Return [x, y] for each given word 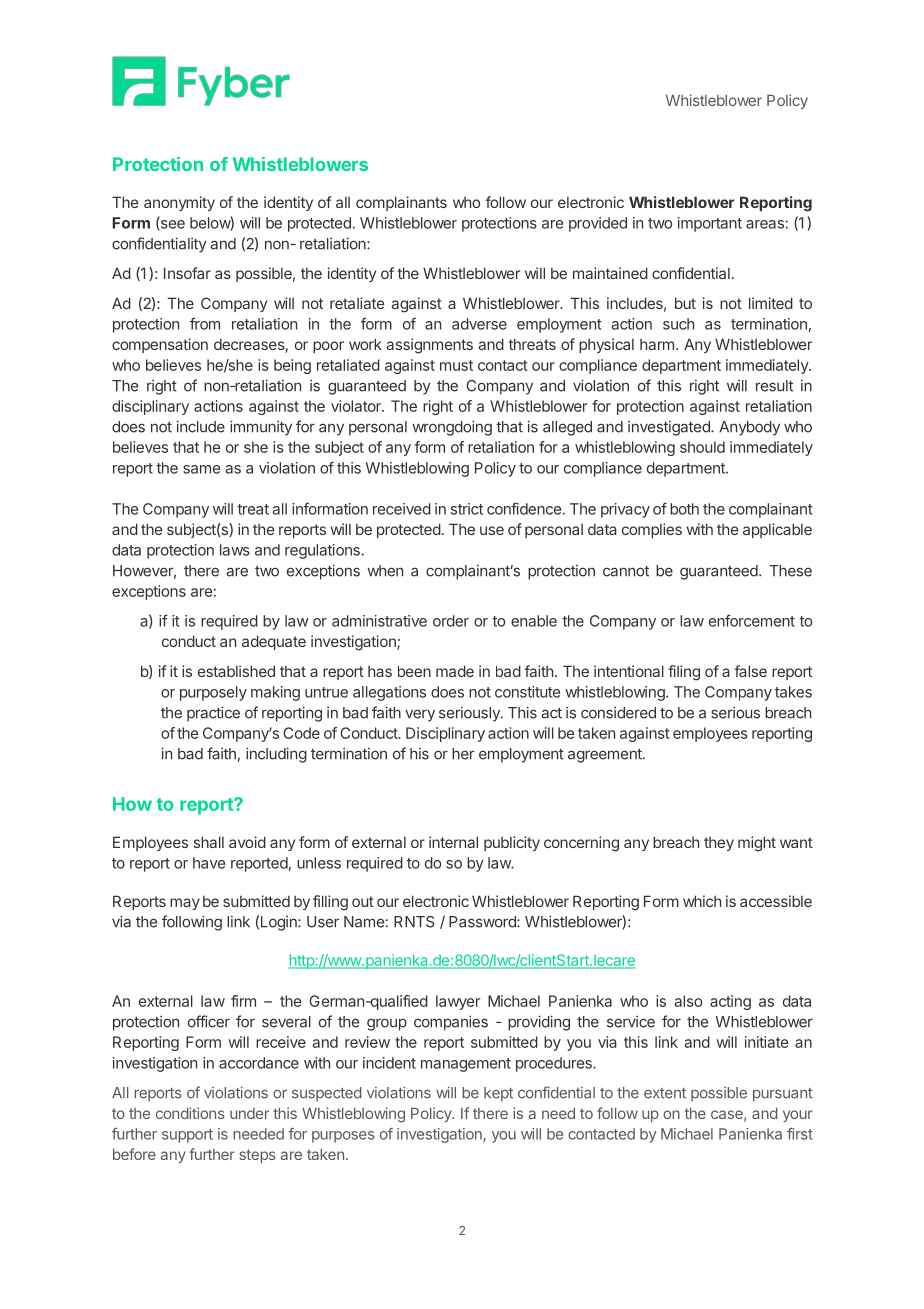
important [710, 224]
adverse [479, 324]
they [719, 844]
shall [209, 842]
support [187, 1136]
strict [467, 509]
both [684, 509]
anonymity [179, 203]
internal [453, 842]
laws [235, 550]
